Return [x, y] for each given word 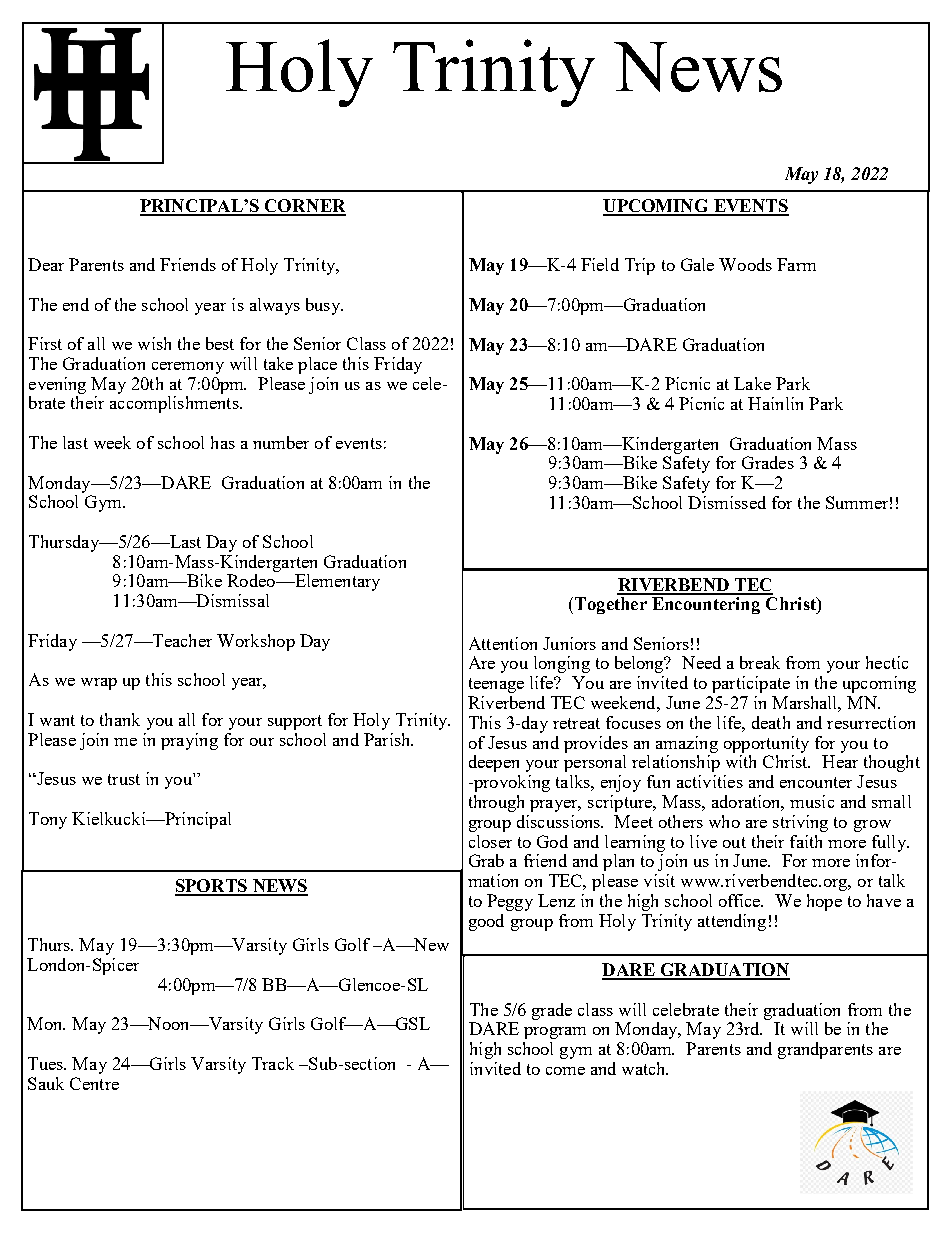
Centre [94, 1083]
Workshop [256, 642]
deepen [494, 763]
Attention [503, 643]
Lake [752, 383]
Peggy [510, 902]
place [317, 365]
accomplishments [175, 404]
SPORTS [212, 887]
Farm [796, 264]
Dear [46, 264]
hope [824, 902]
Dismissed [727, 502]
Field [600, 264]
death [771, 722]
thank [120, 719]
